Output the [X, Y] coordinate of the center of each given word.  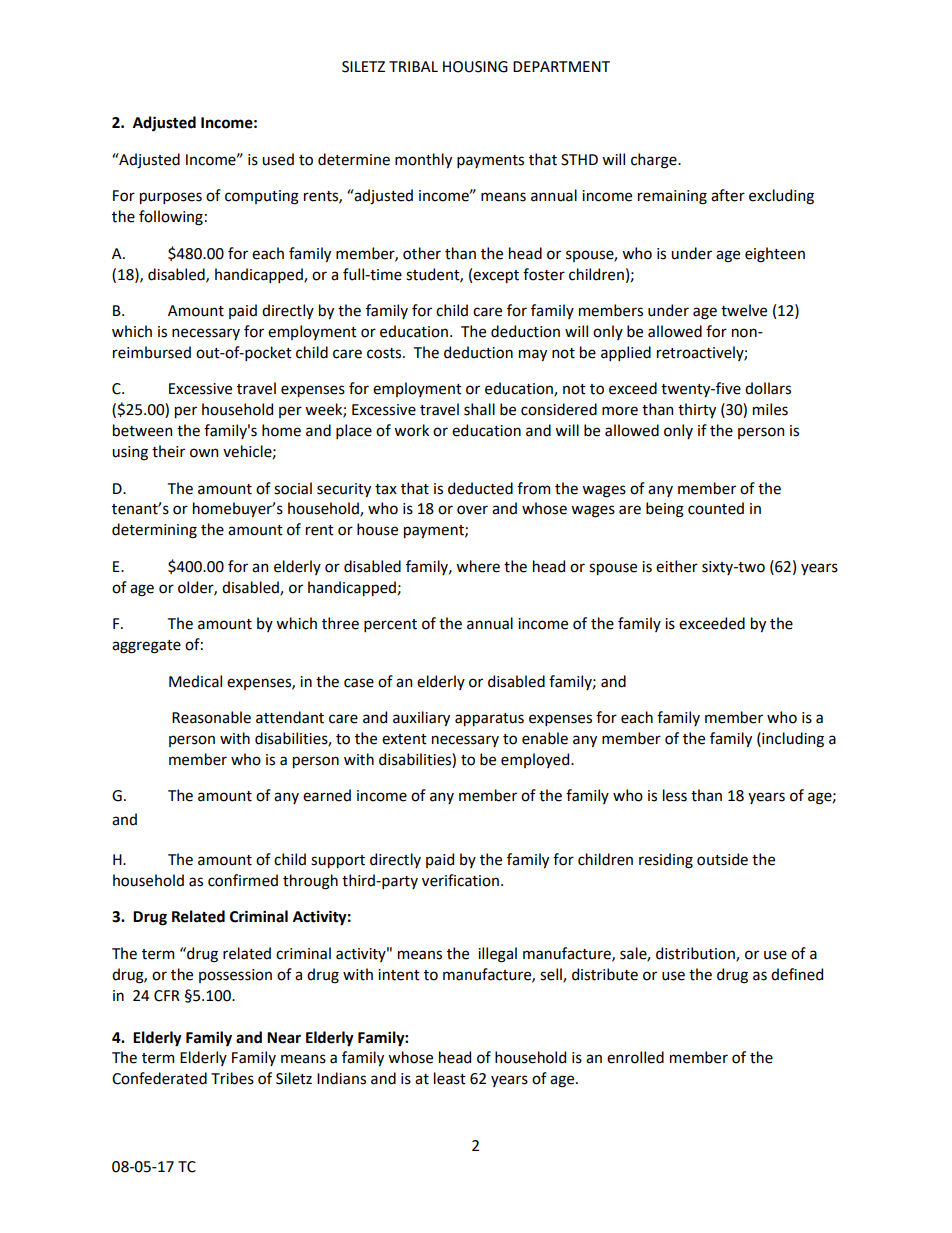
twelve [744, 310]
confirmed [243, 880]
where [478, 566]
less [675, 795]
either [677, 566]
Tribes [232, 1078]
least [450, 1078]
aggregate [146, 647]
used [278, 159]
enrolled [635, 1057]
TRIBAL [413, 66]
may [533, 355]
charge [655, 161]
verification [462, 880]
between [142, 430]
